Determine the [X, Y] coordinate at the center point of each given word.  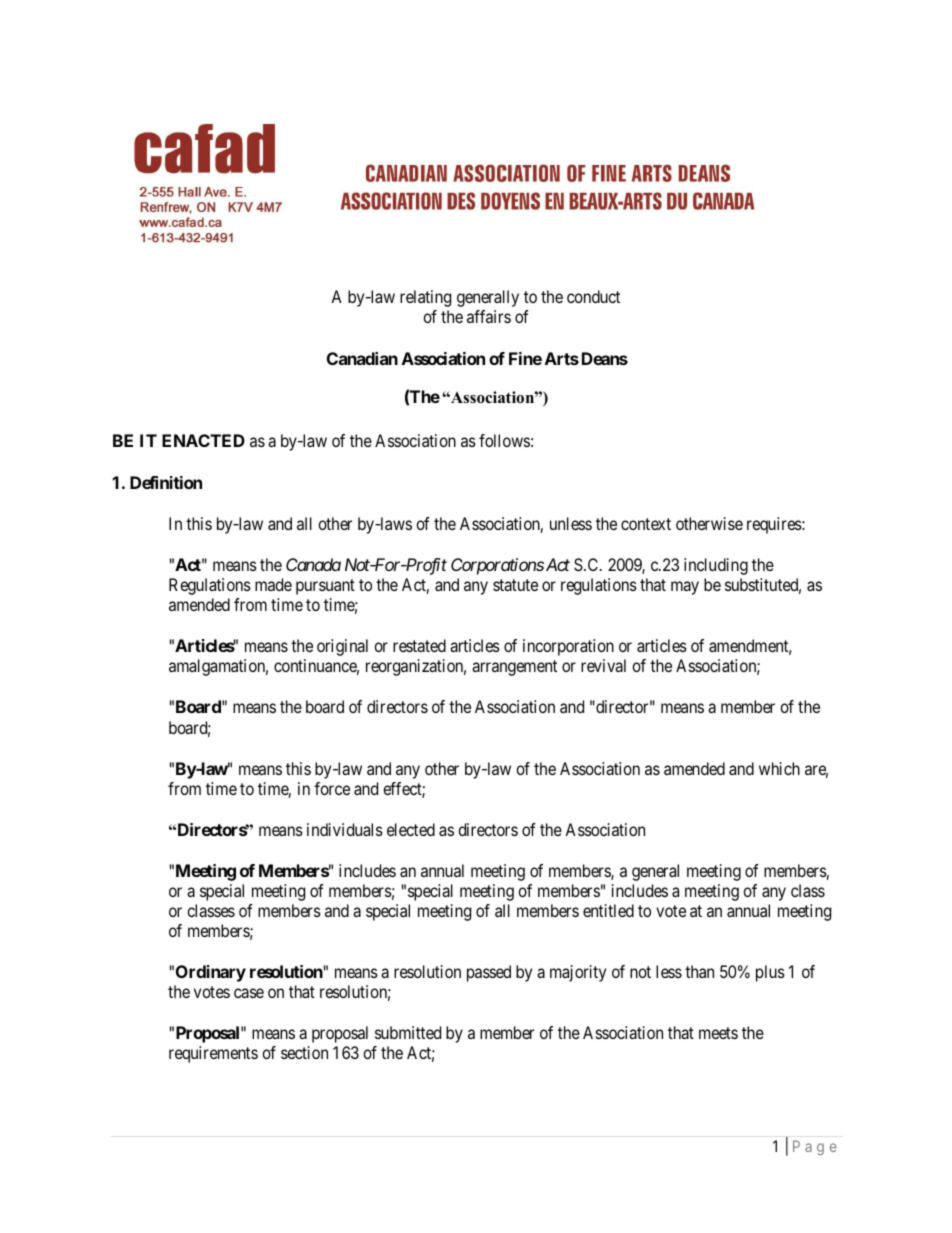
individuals [345, 829]
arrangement [514, 668]
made [273, 584]
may [685, 588]
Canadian [362, 358]
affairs [489, 316]
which [779, 768]
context [646, 524]
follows [504, 440]
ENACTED [203, 440]
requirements [213, 1054]
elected [411, 829]
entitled [608, 910]
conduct [593, 296]
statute [515, 585]
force [332, 788]
